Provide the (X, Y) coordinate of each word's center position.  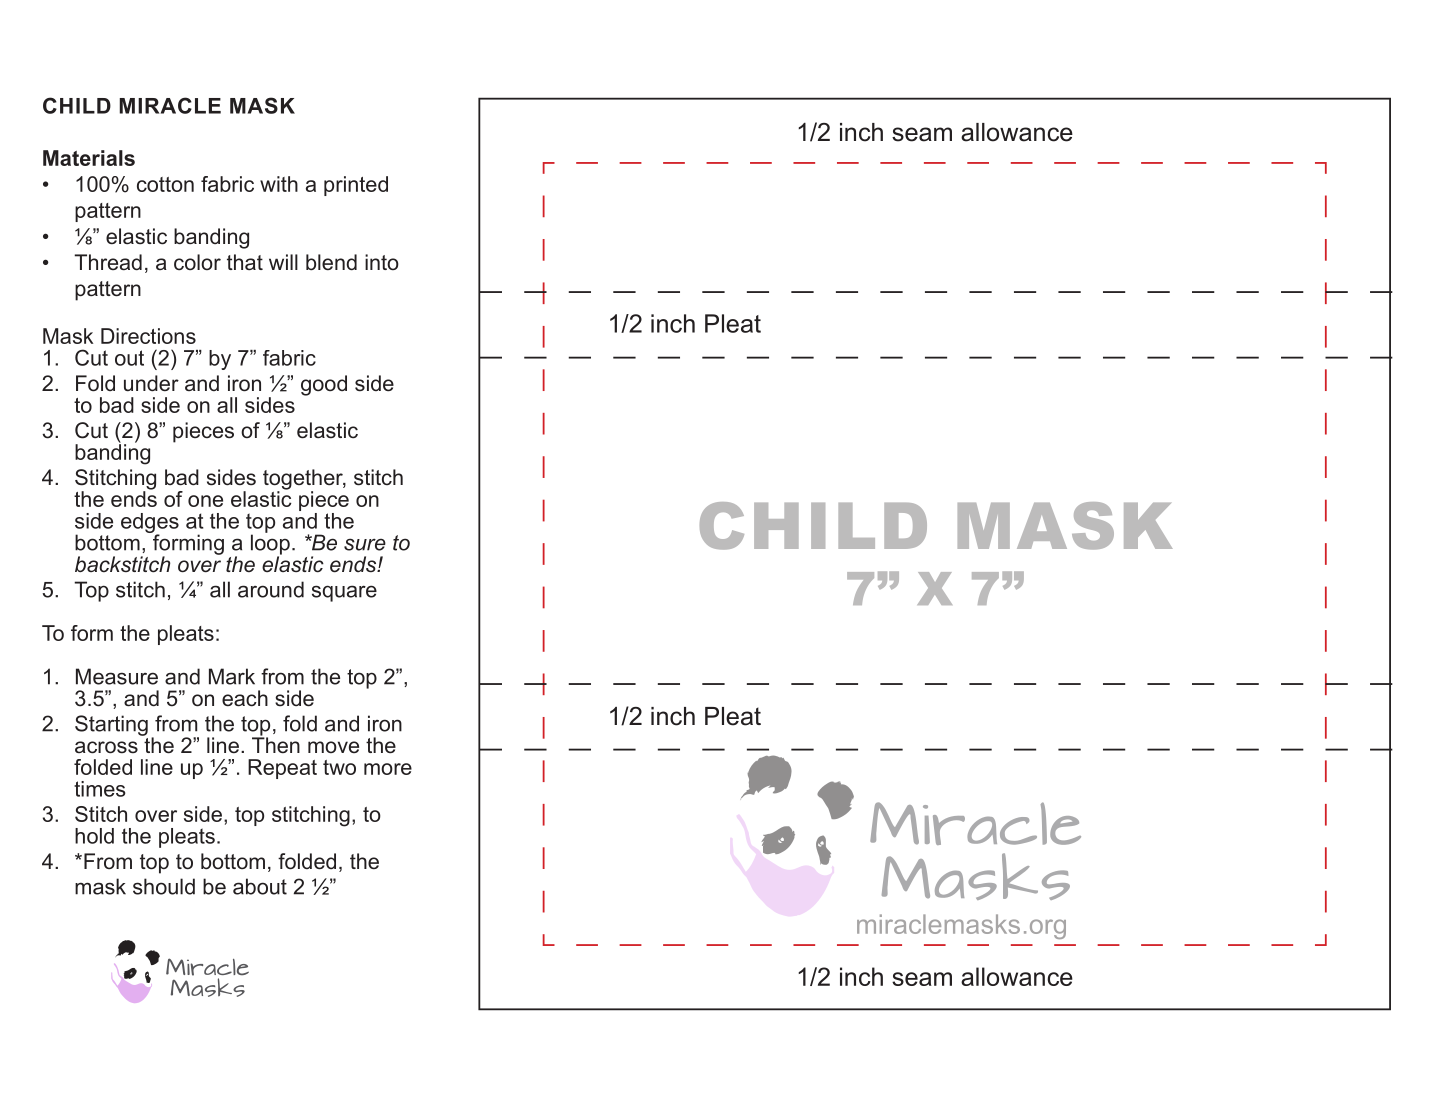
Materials (89, 158)
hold (94, 836)
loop (270, 544)
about (260, 886)
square (344, 593)
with (279, 184)
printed (356, 186)
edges (150, 524)
